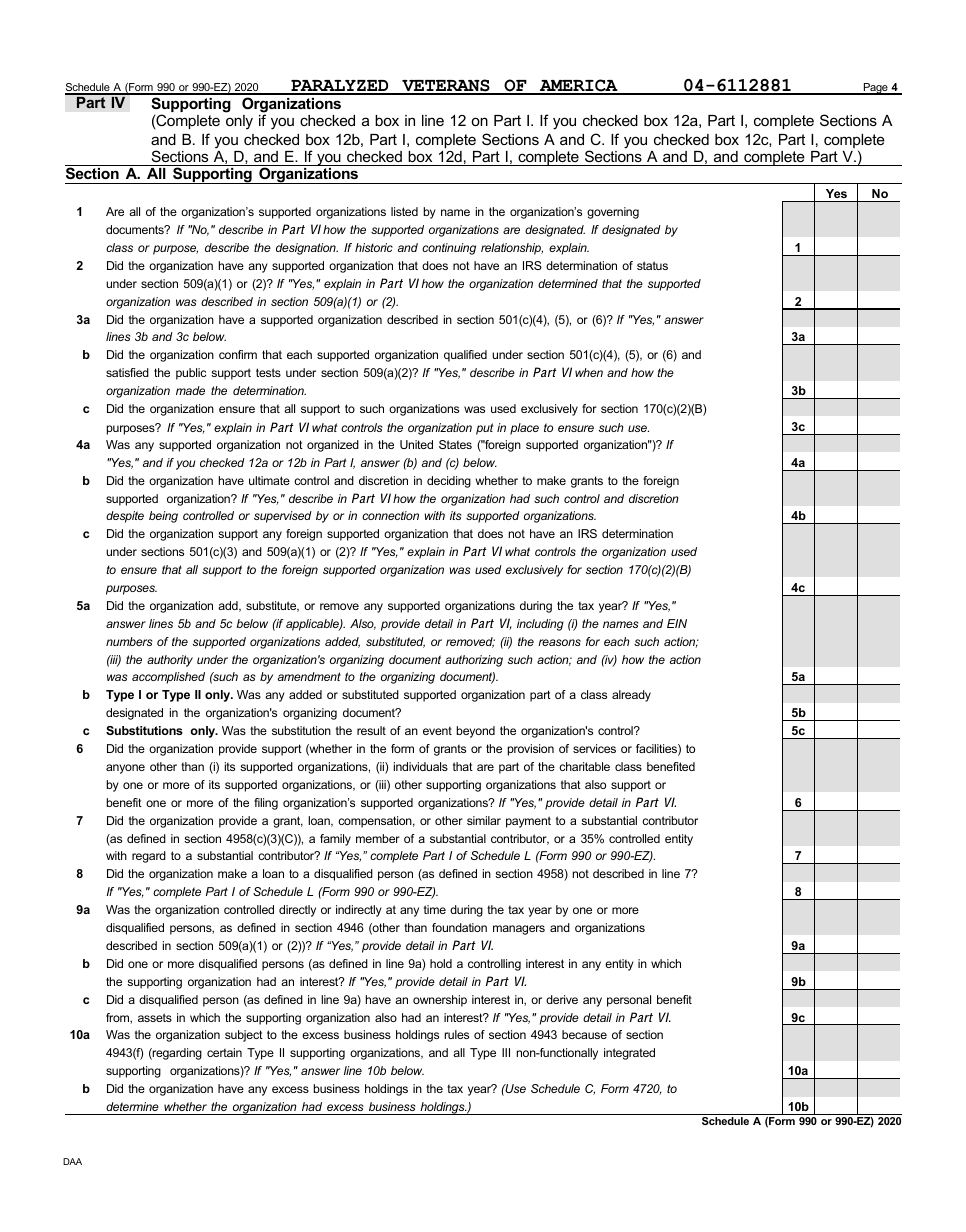 The image size is (966, 1232). What do you see at coordinates (129, 641) in the page?
I see `numbers` at bounding box center [129, 641].
